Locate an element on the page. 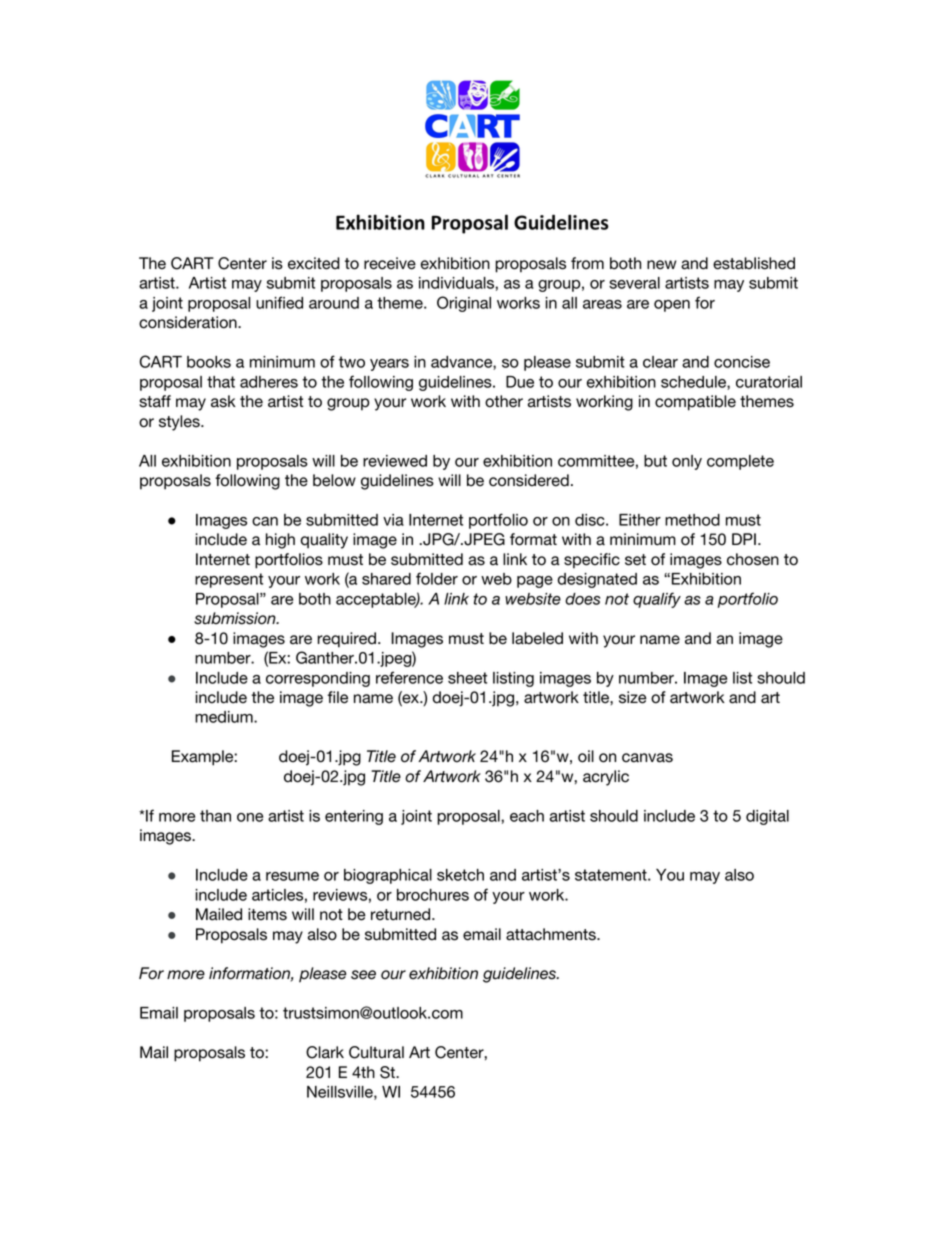 The height and width of the image is (1233, 952). attachments is located at coordinates (552, 934).
